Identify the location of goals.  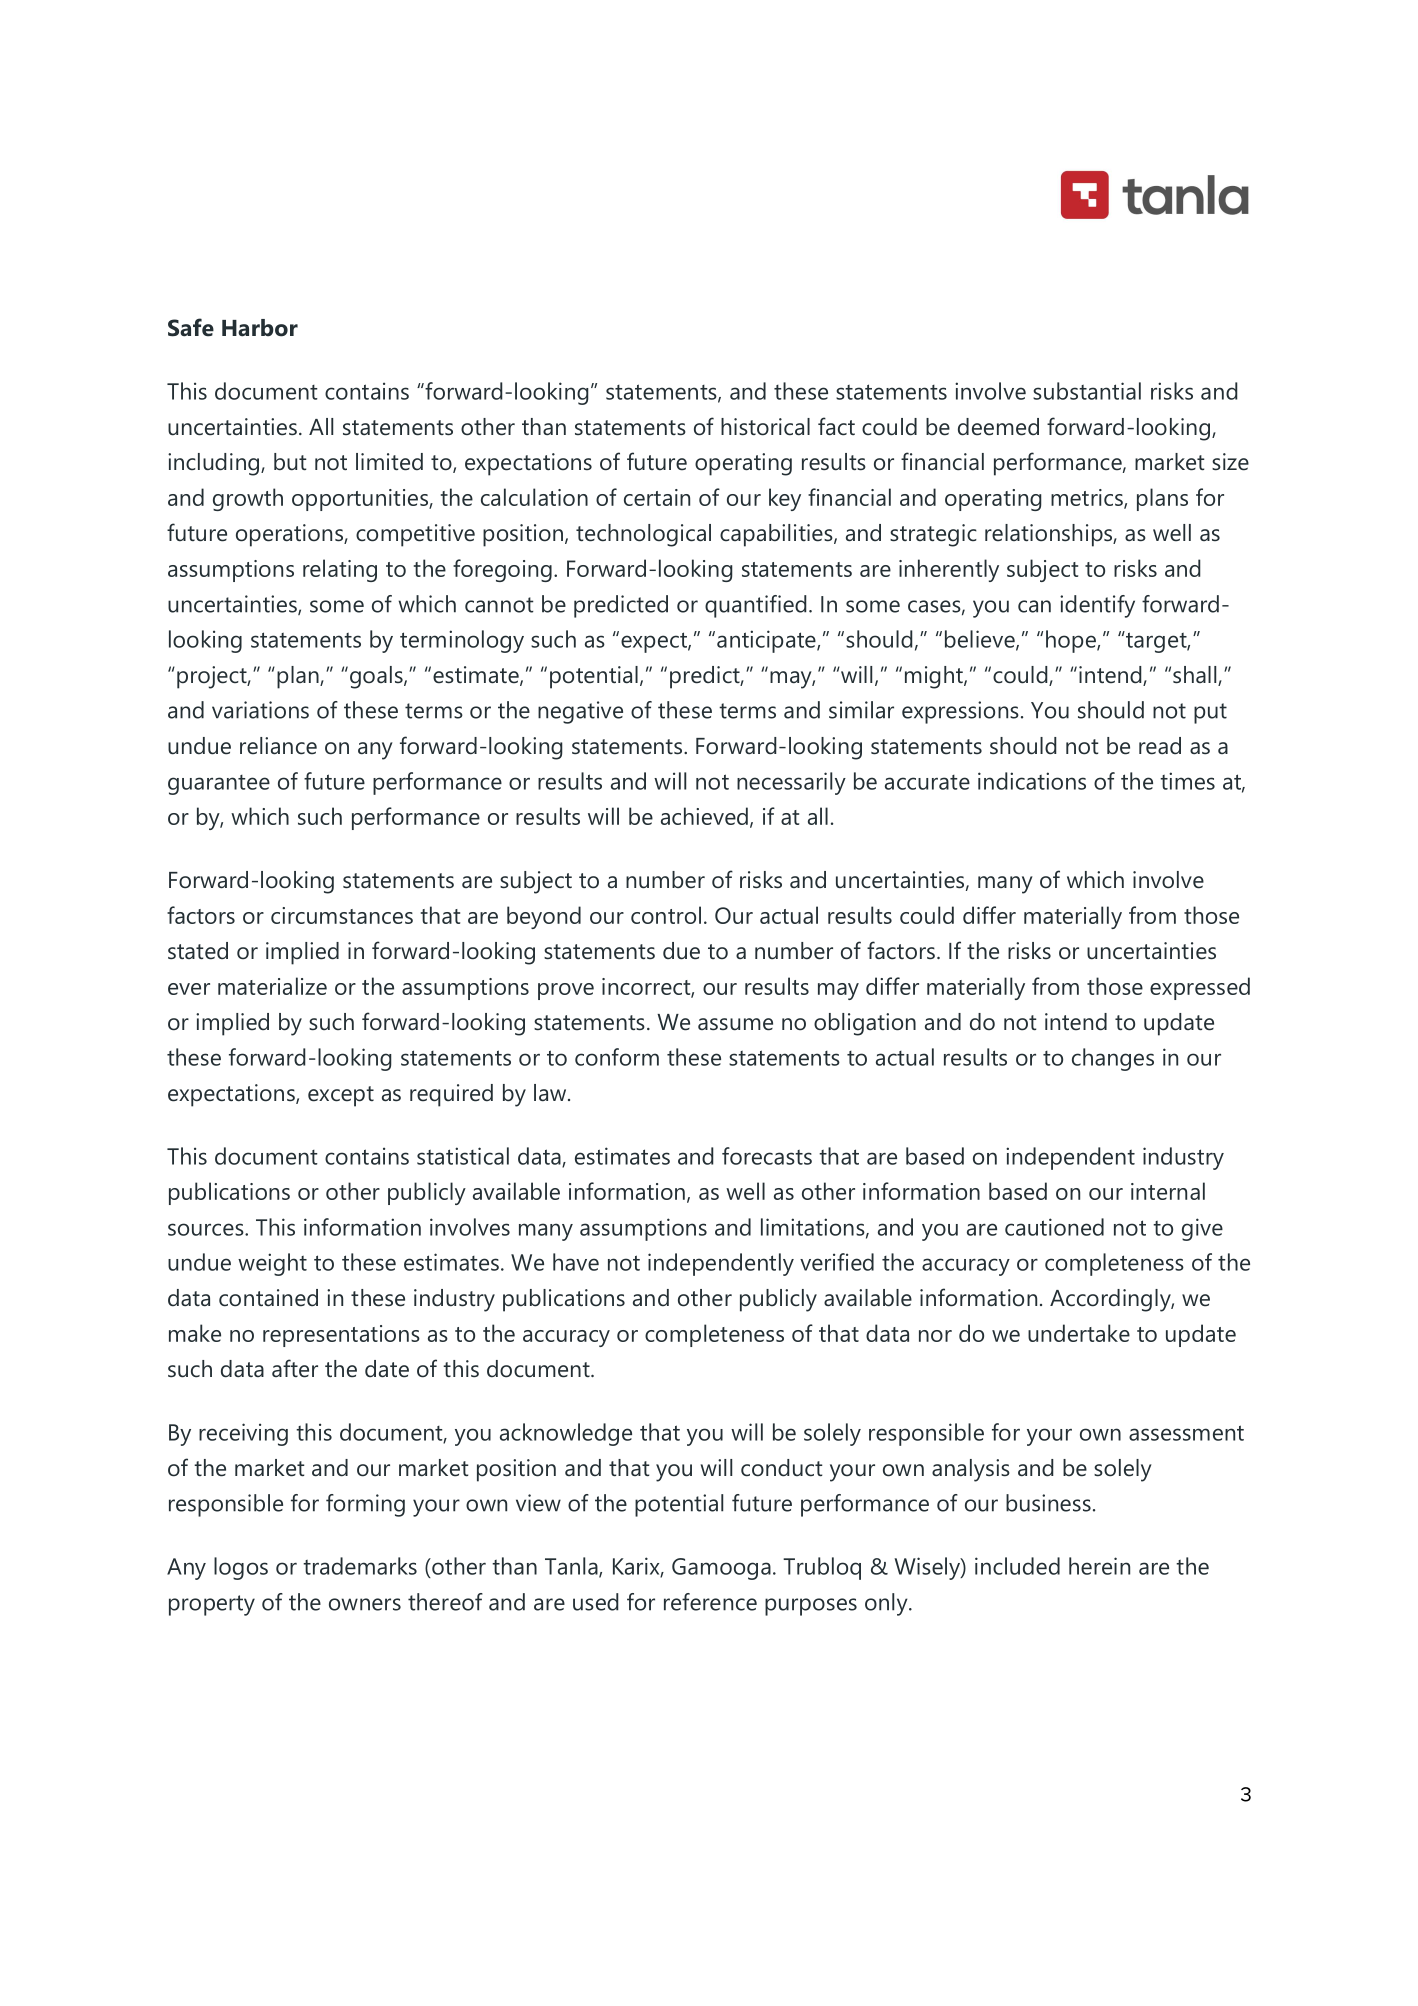
(377, 677).
